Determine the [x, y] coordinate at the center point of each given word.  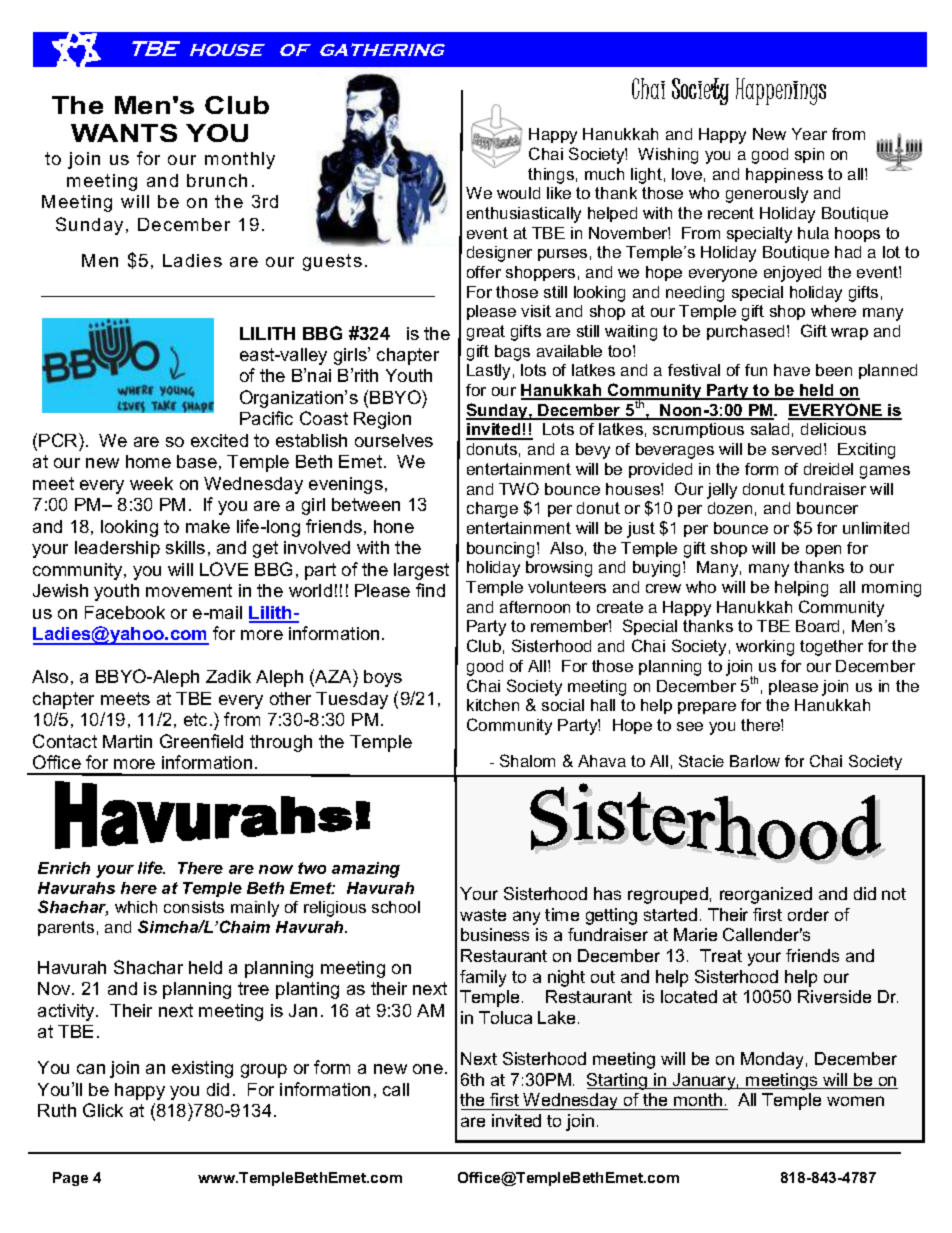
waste [483, 915]
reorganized [766, 895]
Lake [556, 1017]
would [518, 193]
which [136, 907]
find [430, 590]
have [792, 370]
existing [202, 1069]
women [855, 1101]
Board [817, 626]
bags [512, 353]
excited [219, 440]
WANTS [124, 133]
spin [809, 155]
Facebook [125, 612]
